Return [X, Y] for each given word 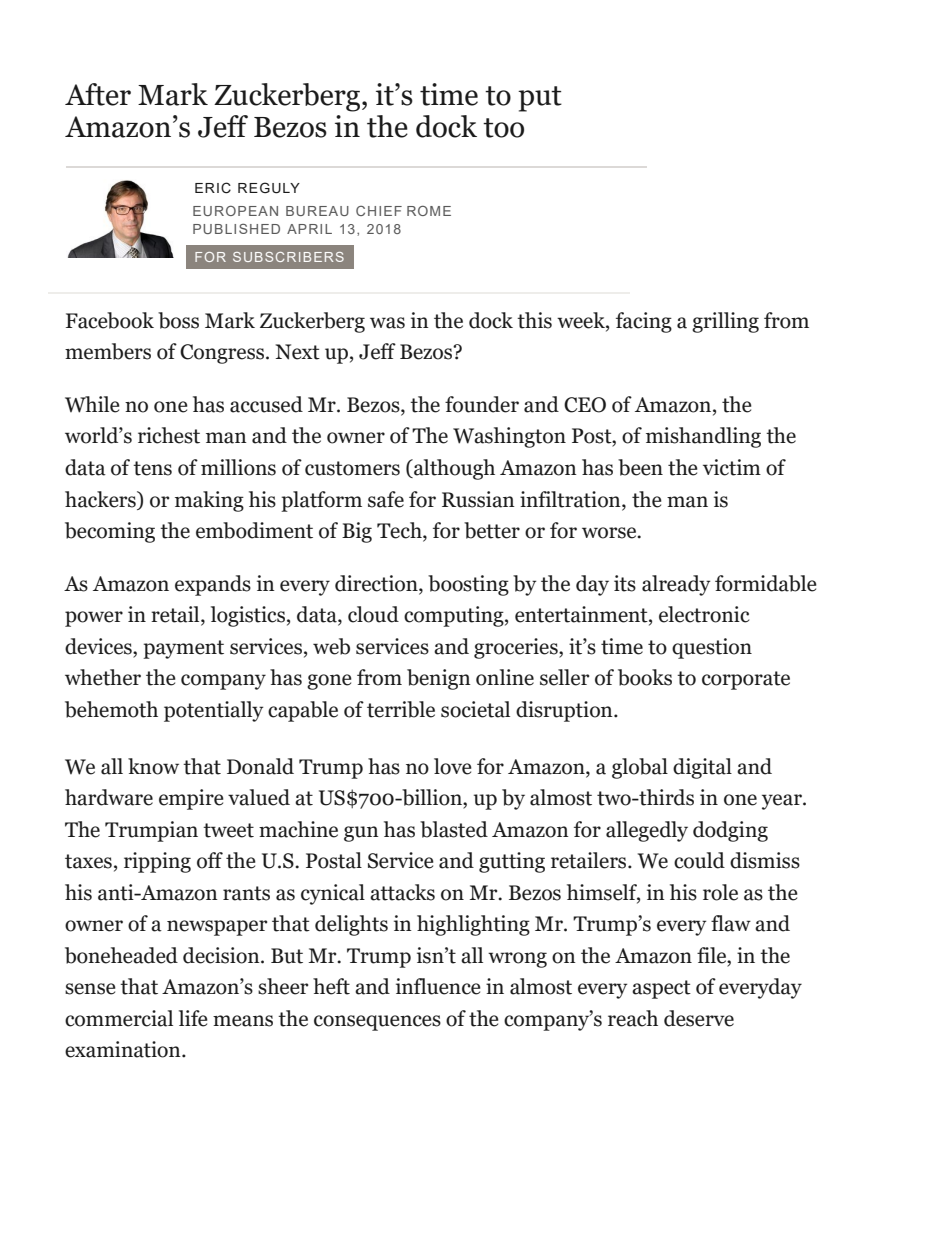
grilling [725, 322]
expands [213, 585]
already [676, 585]
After [98, 94]
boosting [468, 585]
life [193, 1018]
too [503, 128]
